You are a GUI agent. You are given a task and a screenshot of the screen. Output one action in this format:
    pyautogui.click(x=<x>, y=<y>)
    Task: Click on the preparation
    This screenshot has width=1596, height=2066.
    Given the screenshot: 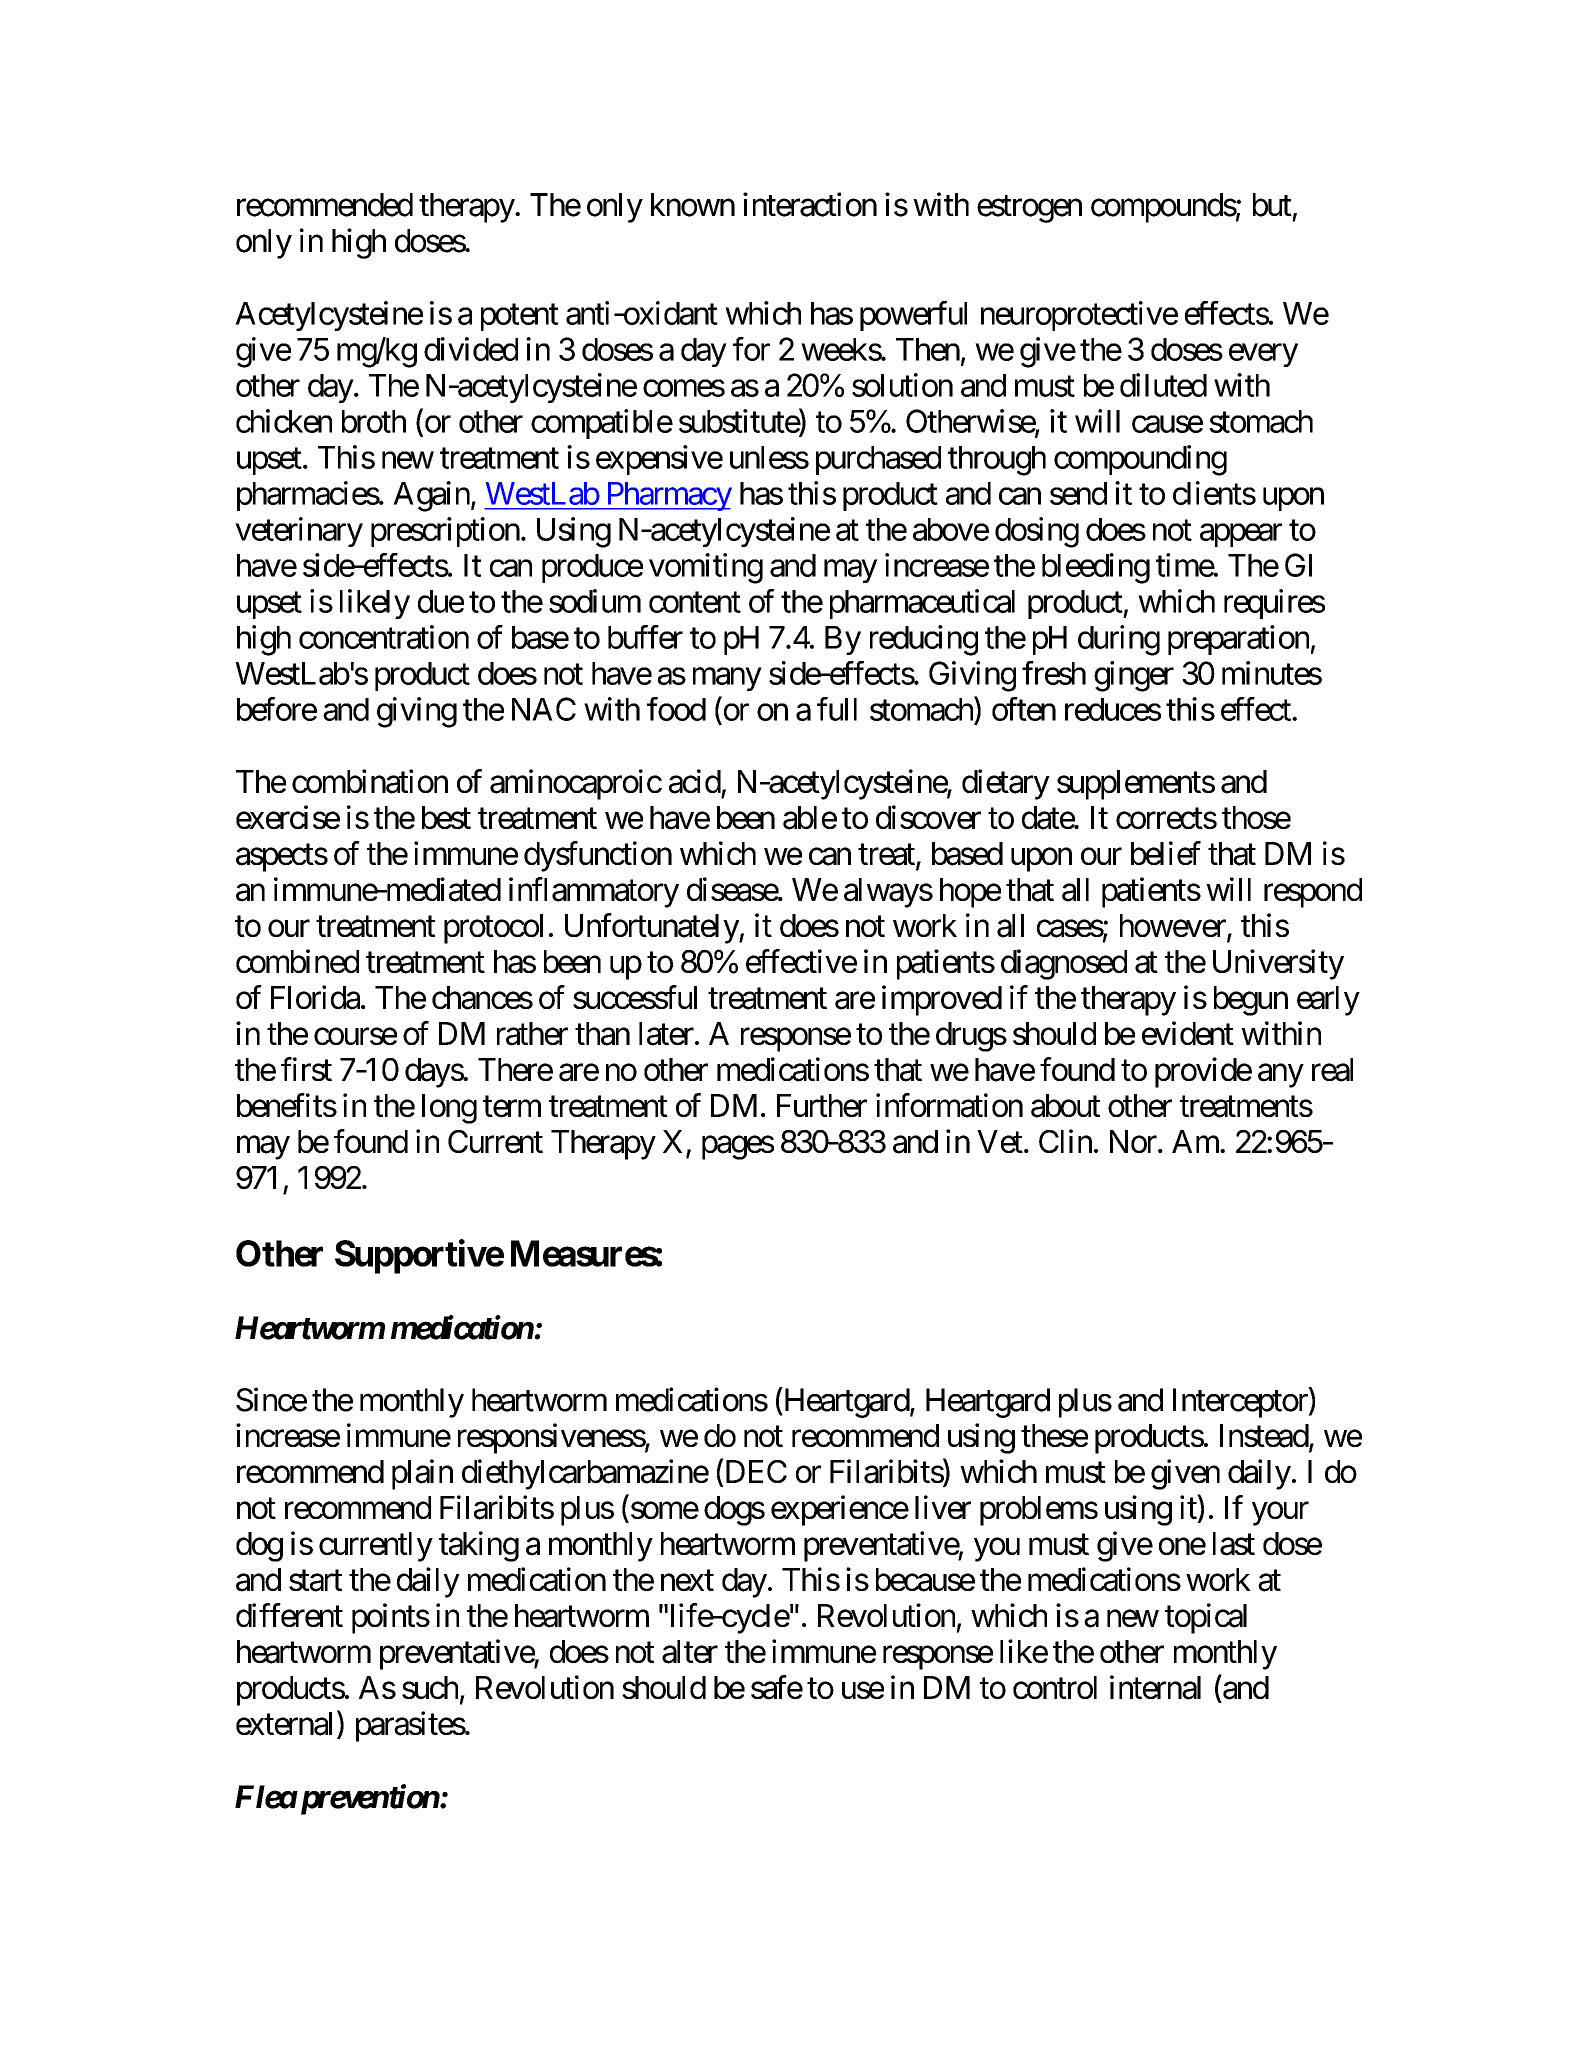 What is the action you would take?
    pyautogui.click(x=1238, y=640)
